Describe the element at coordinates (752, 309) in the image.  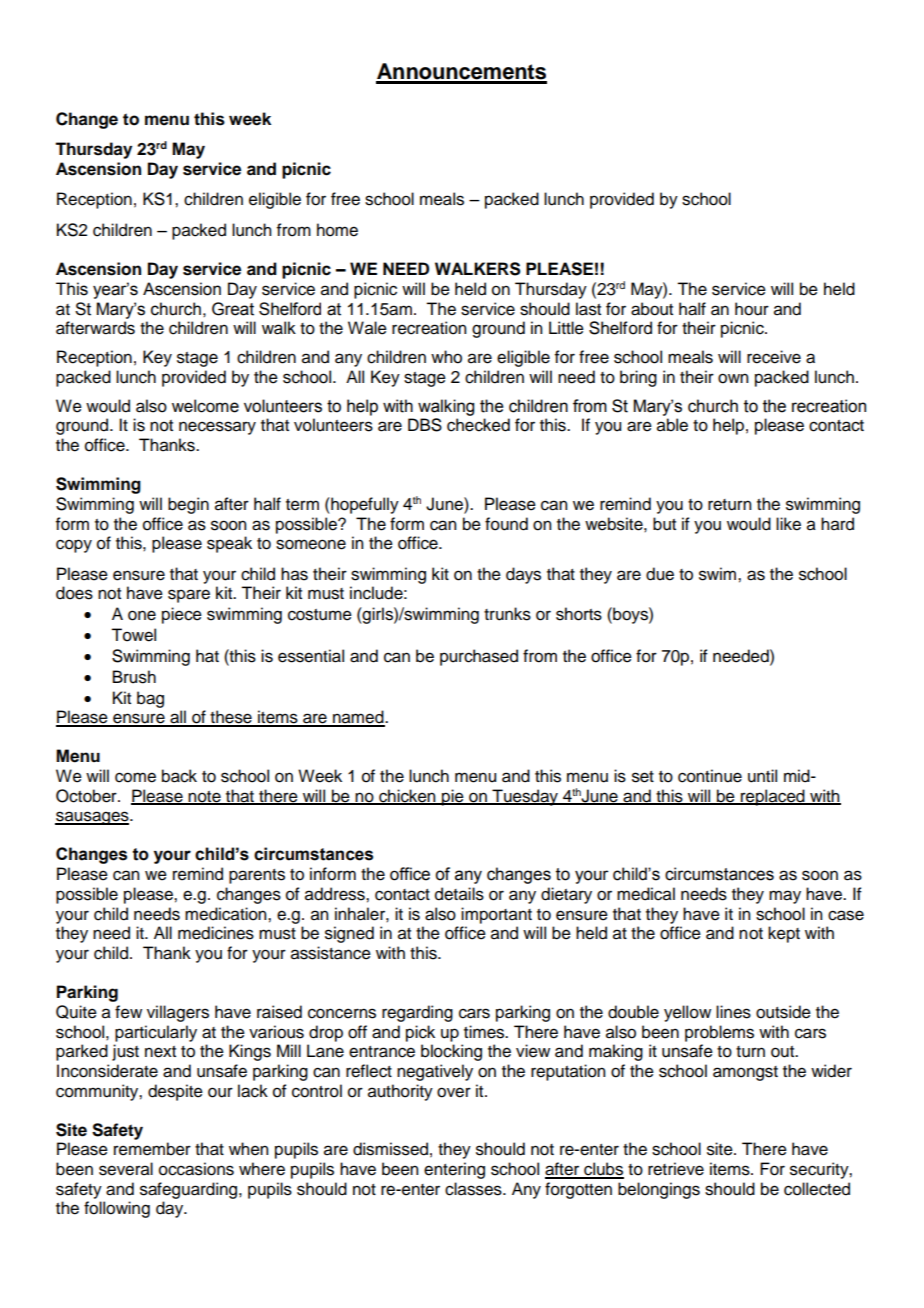
I see `hour` at that location.
